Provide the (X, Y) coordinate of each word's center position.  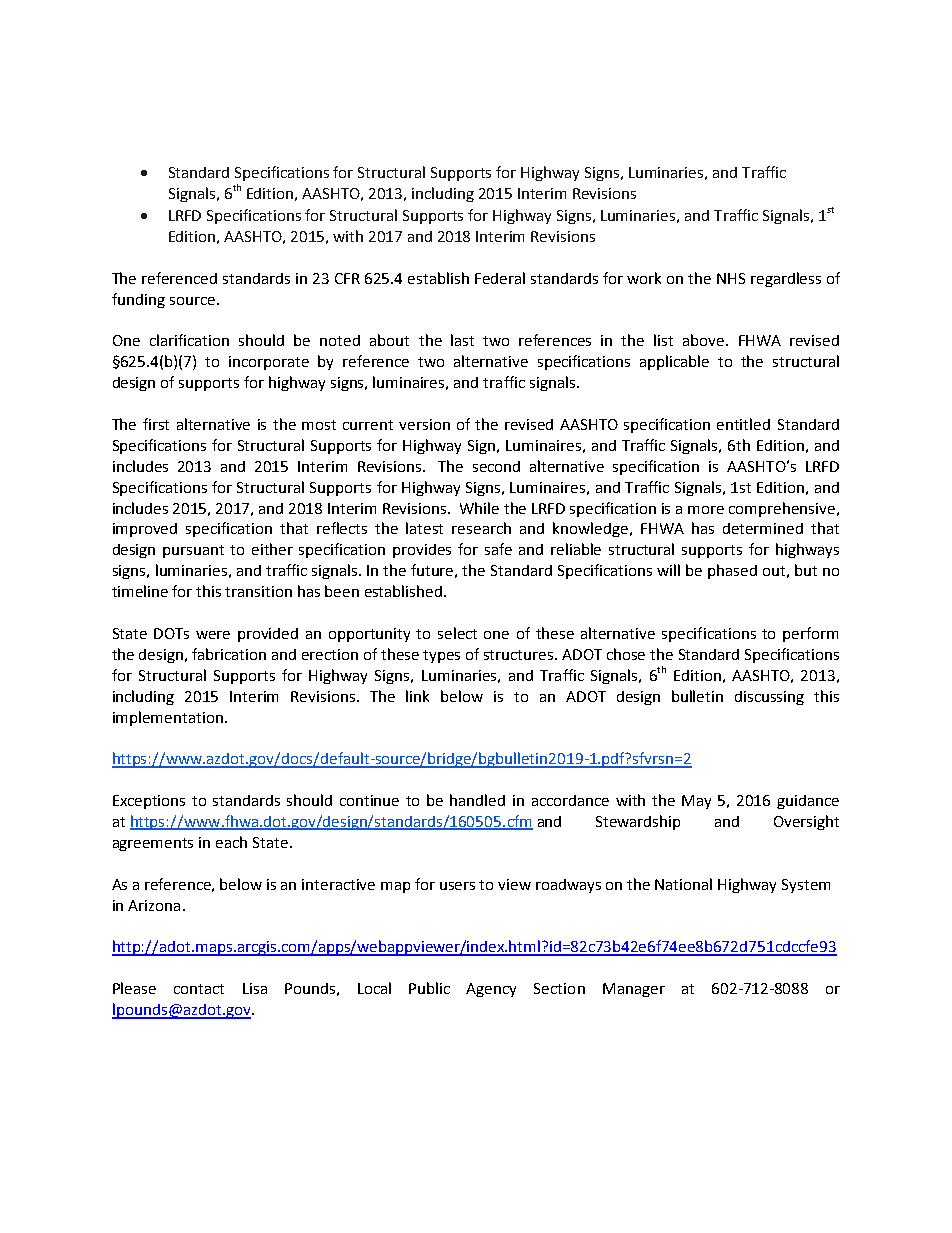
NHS (731, 278)
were (213, 635)
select (457, 633)
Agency (491, 990)
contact (199, 989)
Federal (500, 278)
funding (138, 300)
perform (810, 634)
